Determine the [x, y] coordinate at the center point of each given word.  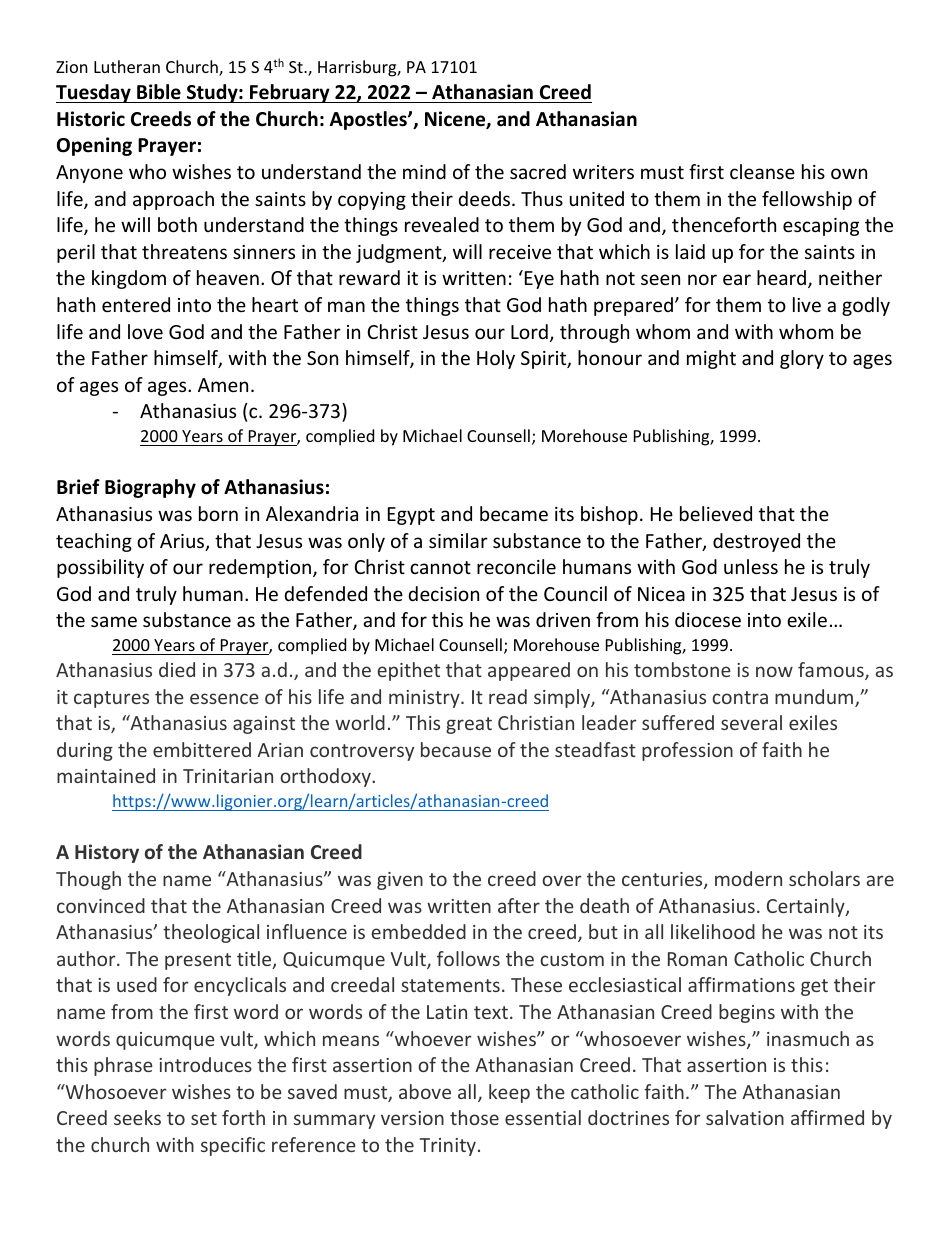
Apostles [369, 120]
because [456, 749]
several [751, 722]
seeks [137, 1117]
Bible [159, 92]
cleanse [762, 171]
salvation [745, 1117]
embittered [202, 749]
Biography [150, 488]
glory [802, 359]
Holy [496, 359]
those [474, 1117]
